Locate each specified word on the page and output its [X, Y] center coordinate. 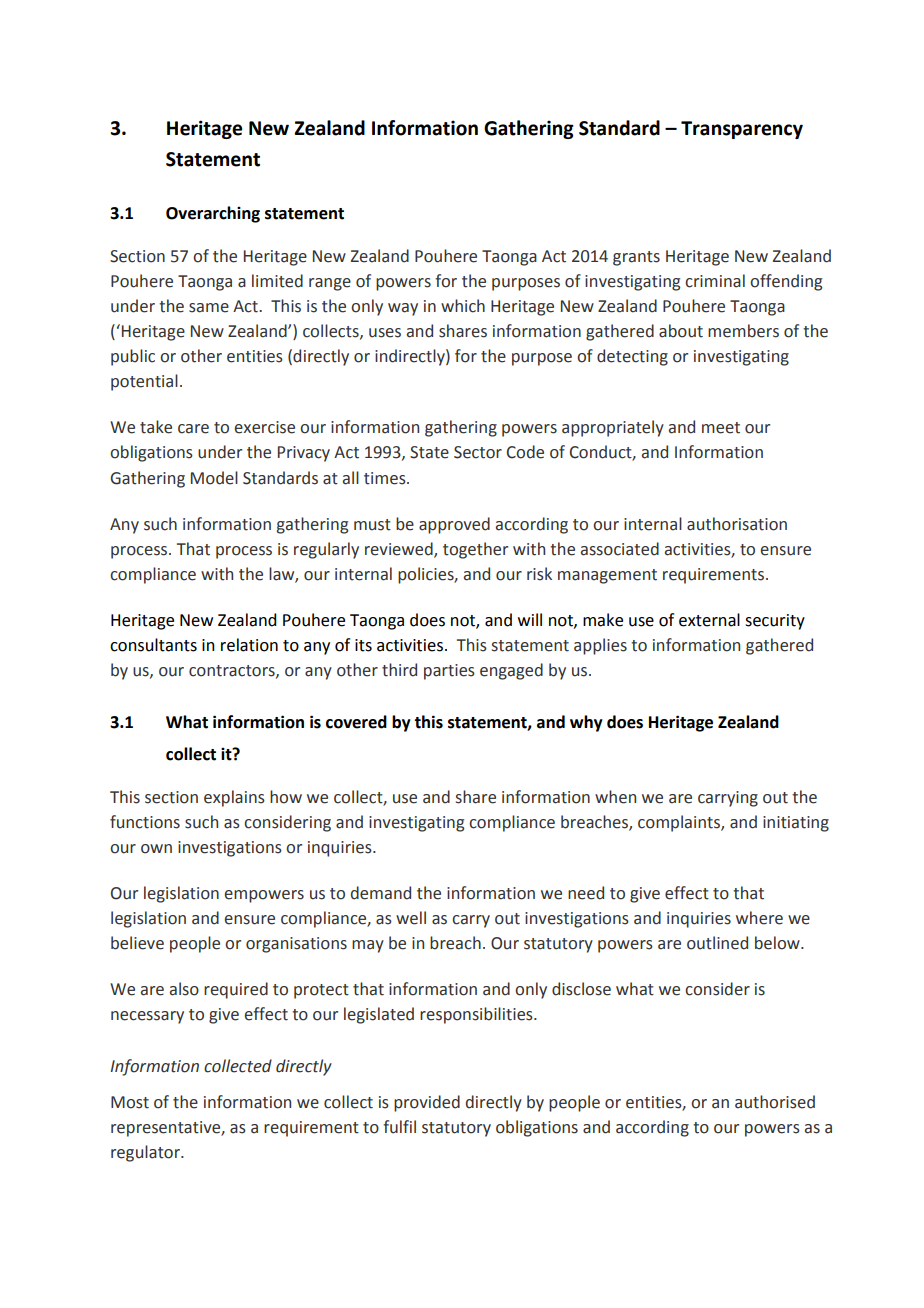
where [759, 918]
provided [427, 1103]
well [411, 918]
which [463, 306]
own [156, 849]
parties [449, 672]
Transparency [742, 130]
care [193, 429]
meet [721, 428]
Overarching [213, 214]
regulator [146, 1153]
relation [249, 645]
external [709, 620]
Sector [478, 452]
